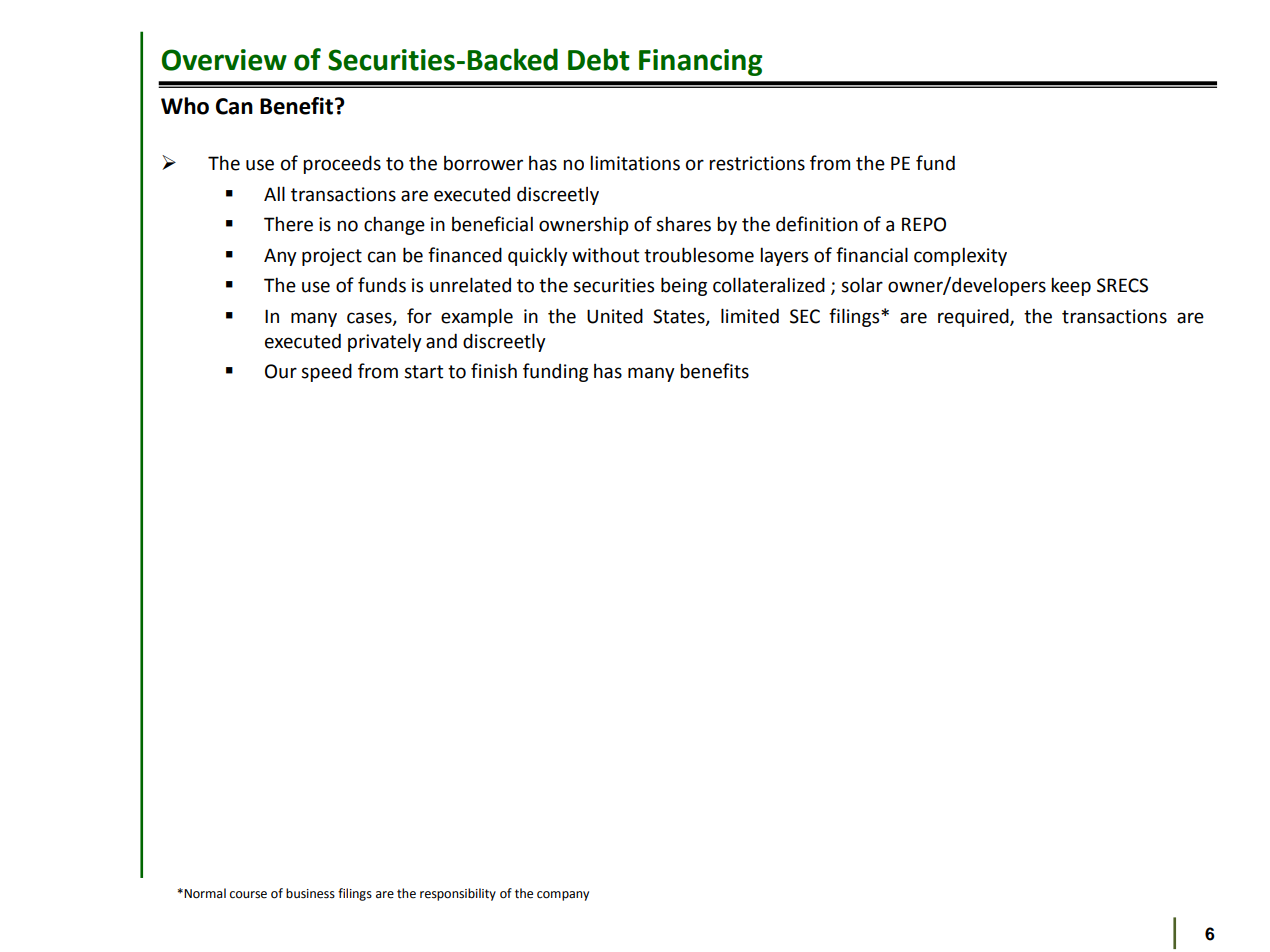  Describe the element at coordinates (974, 317) in the document. I see `required` at that location.
